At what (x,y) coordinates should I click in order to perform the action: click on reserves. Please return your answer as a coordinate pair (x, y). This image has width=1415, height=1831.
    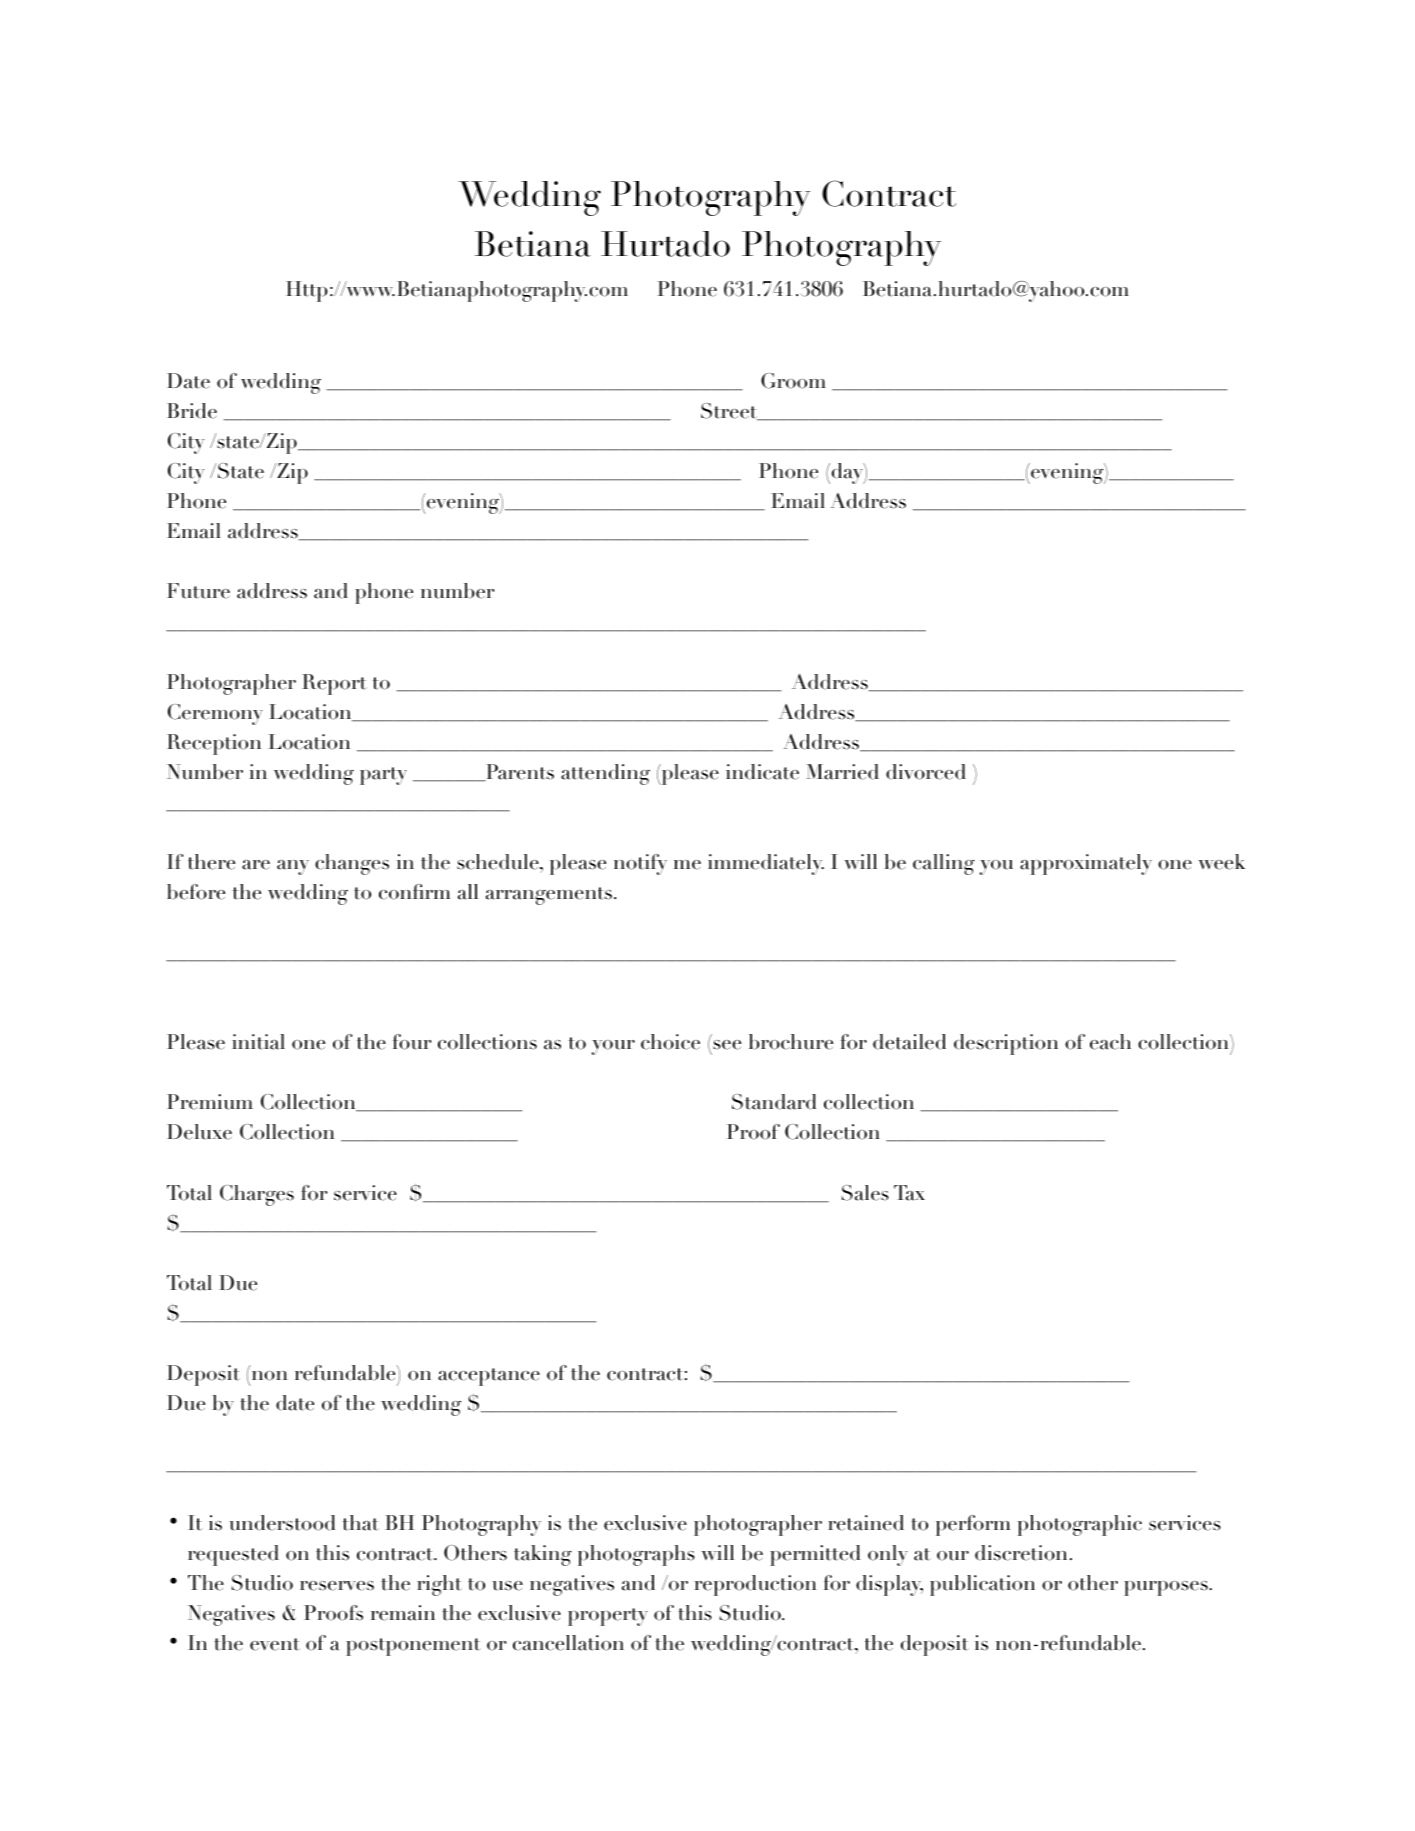
    Looking at the image, I should click on (337, 1586).
